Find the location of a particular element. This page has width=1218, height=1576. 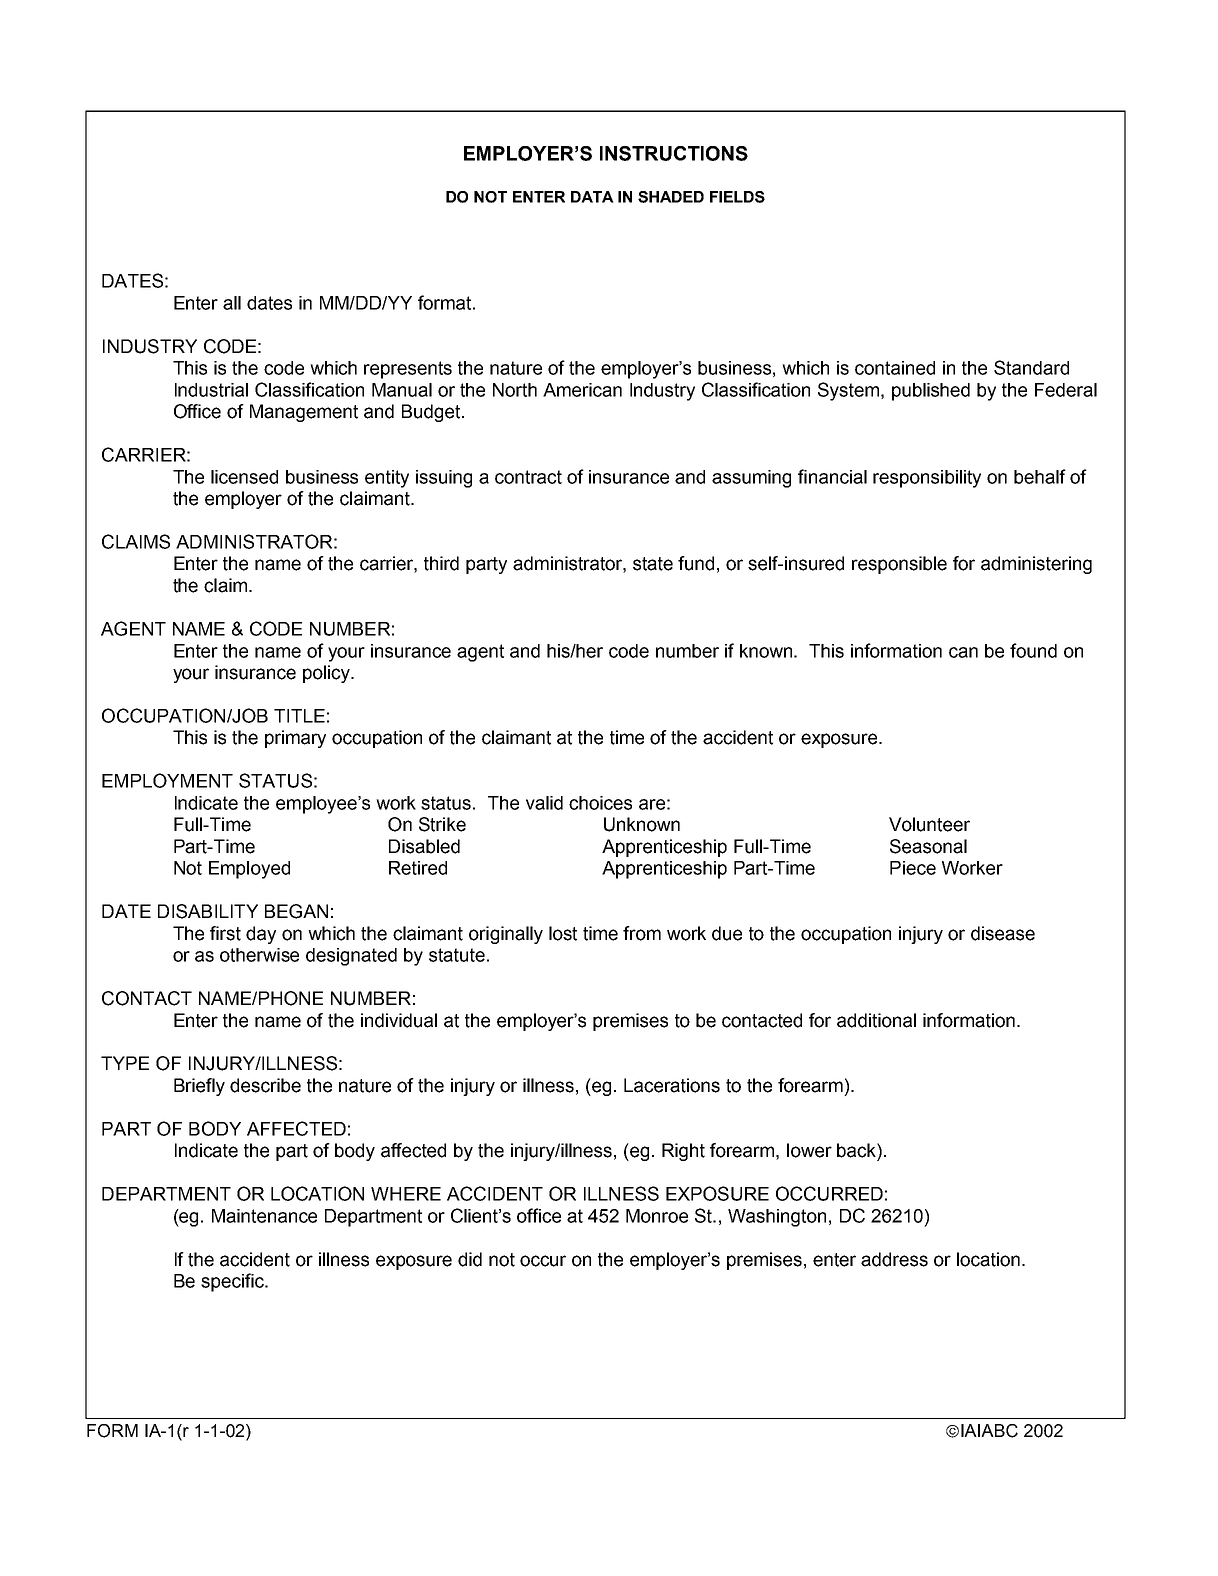

Industrial is located at coordinates (211, 390).
